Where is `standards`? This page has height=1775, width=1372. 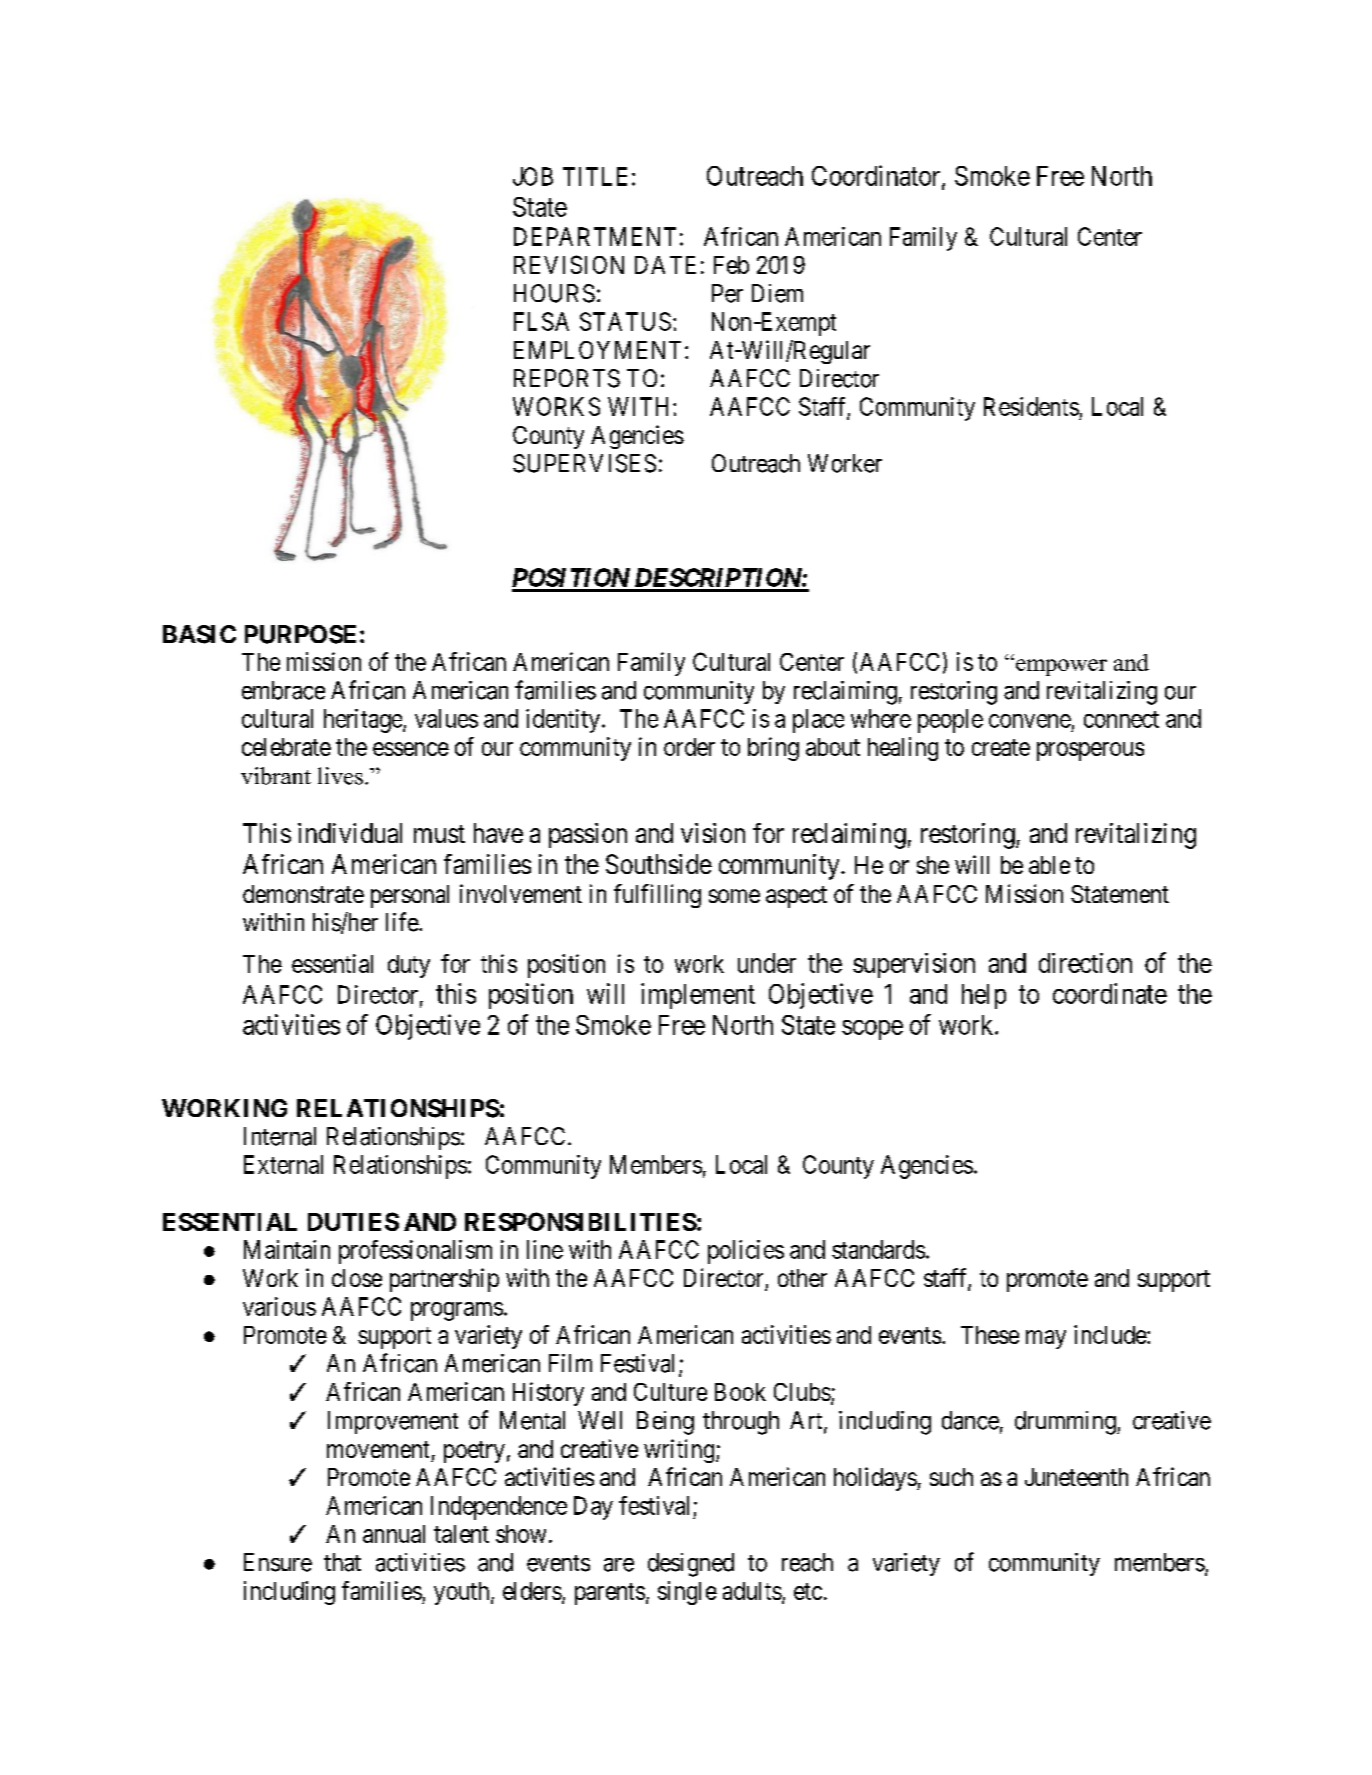 standards is located at coordinates (878, 1249).
